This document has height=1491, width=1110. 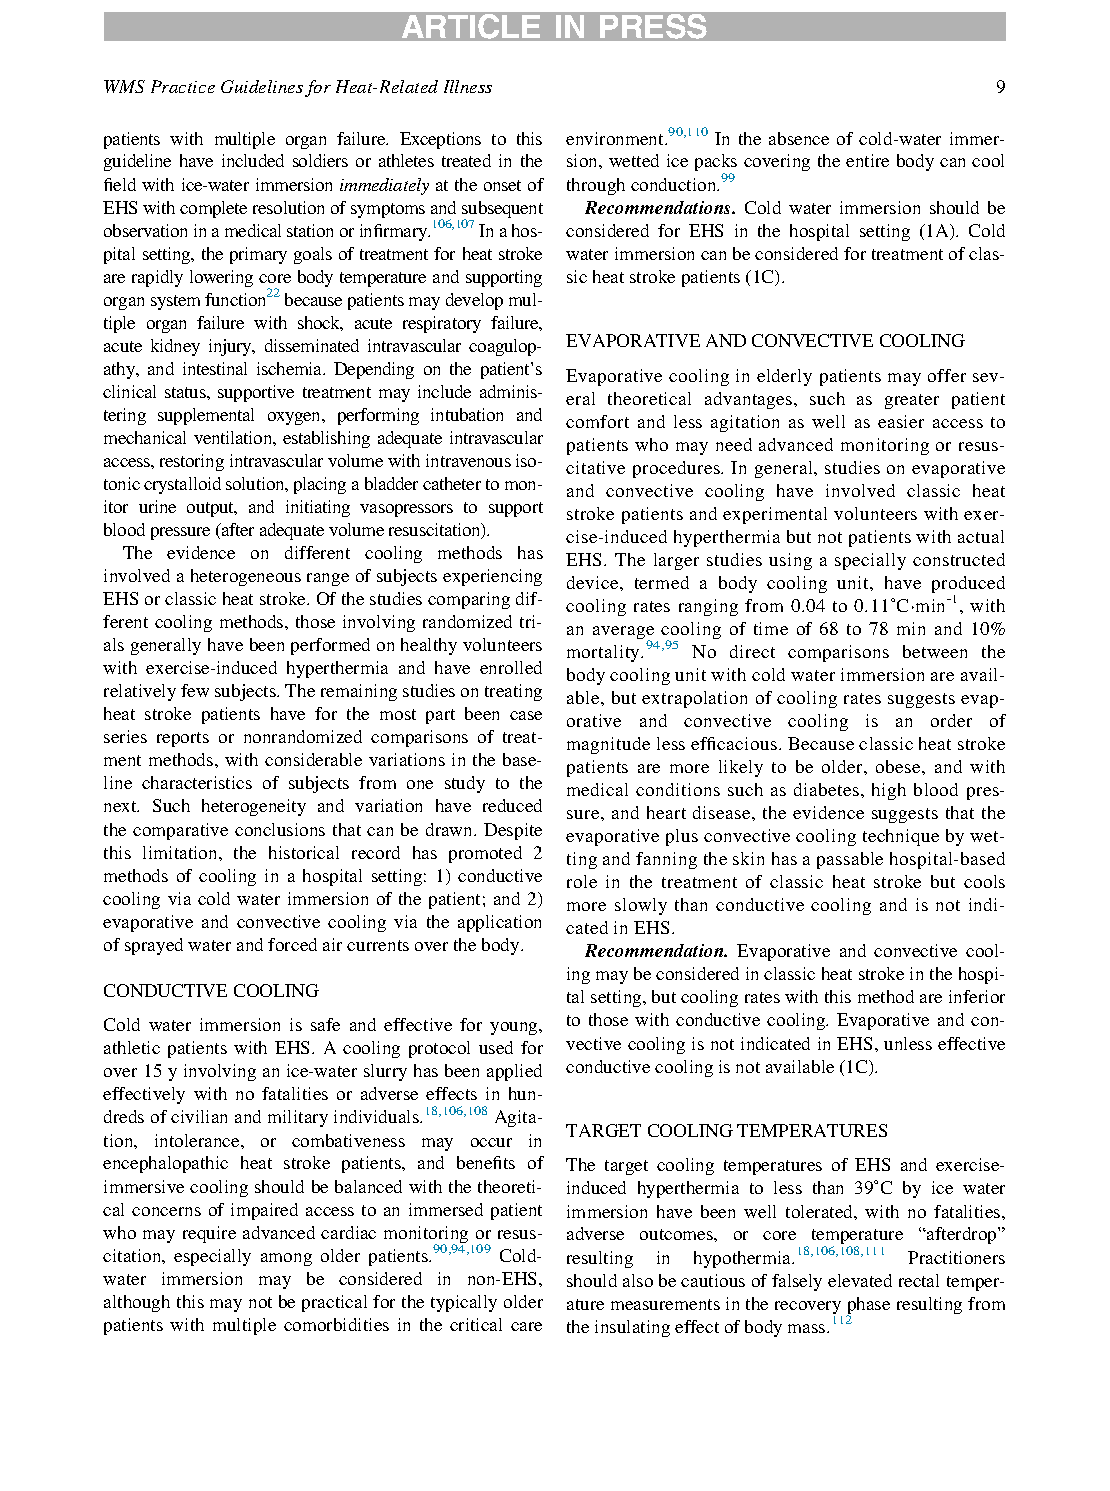 What do you see at coordinates (183, 86) in the document?
I see `Practice` at bounding box center [183, 86].
